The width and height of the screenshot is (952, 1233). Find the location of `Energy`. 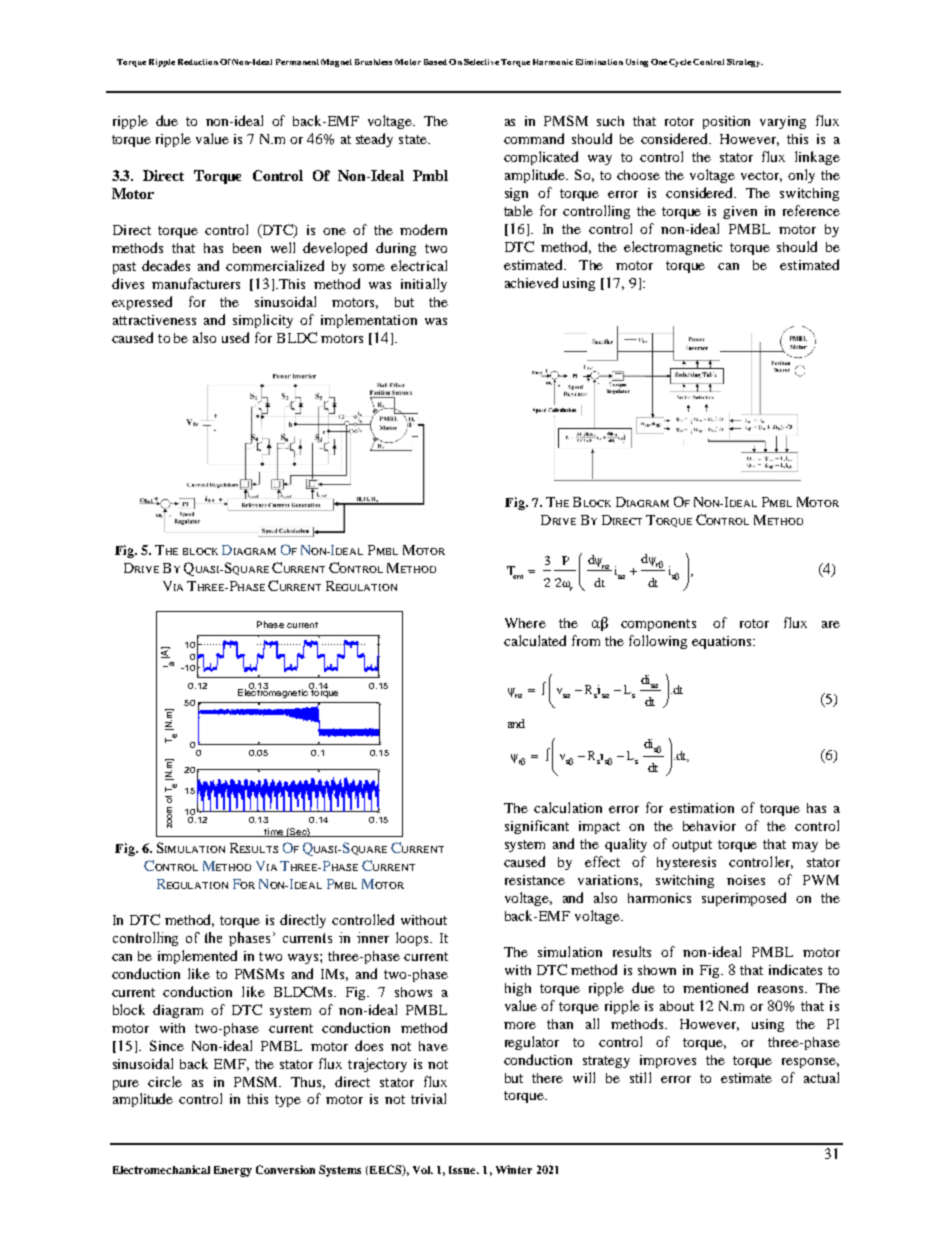

Energy is located at coordinates (233, 1171).
